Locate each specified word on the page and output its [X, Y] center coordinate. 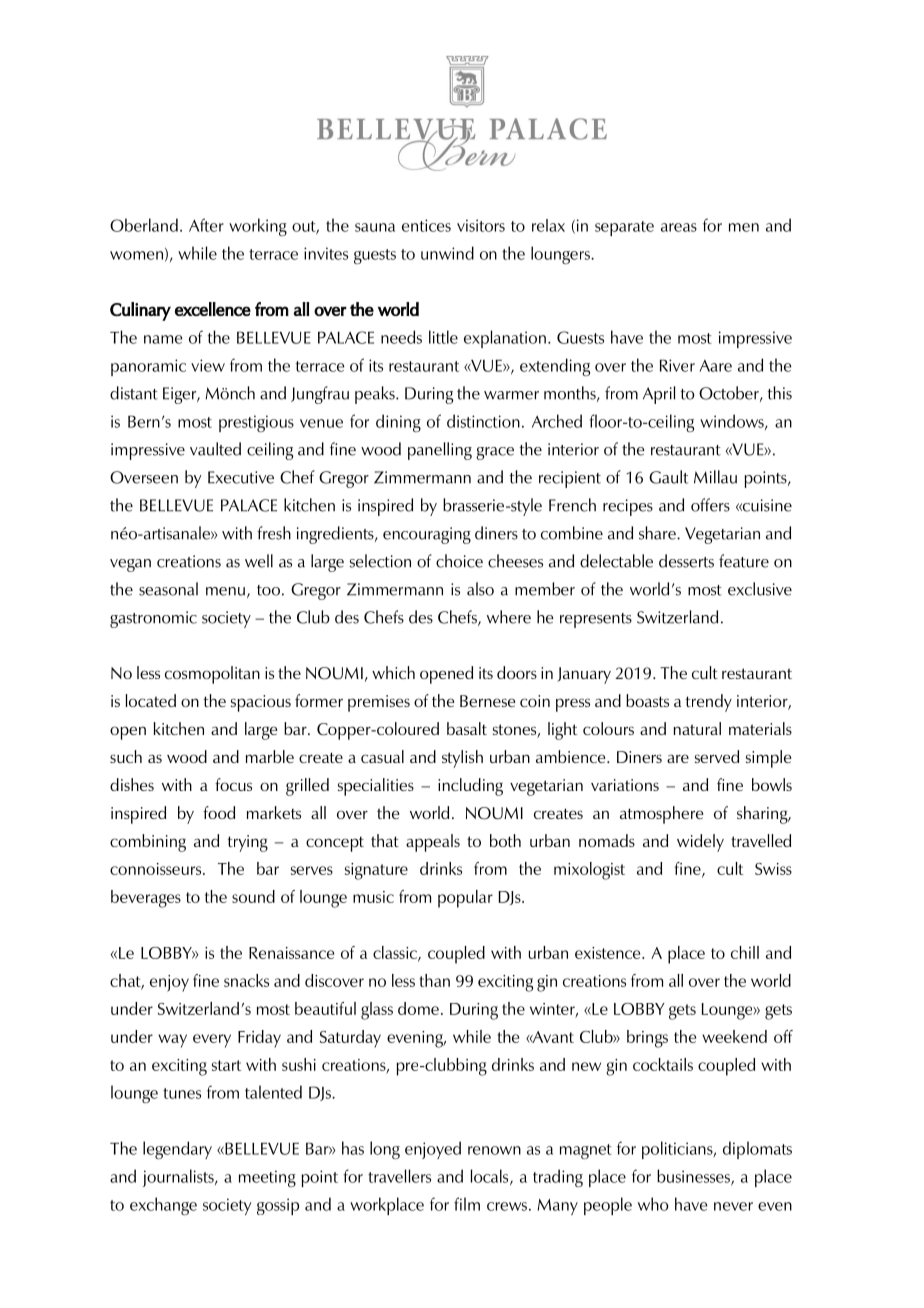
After [206, 225]
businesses [694, 1177]
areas [679, 227]
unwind [447, 253]
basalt [467, 728]
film [467, 1204]
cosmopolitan [212, 675]
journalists [179, 1178]
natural [697, 728]
